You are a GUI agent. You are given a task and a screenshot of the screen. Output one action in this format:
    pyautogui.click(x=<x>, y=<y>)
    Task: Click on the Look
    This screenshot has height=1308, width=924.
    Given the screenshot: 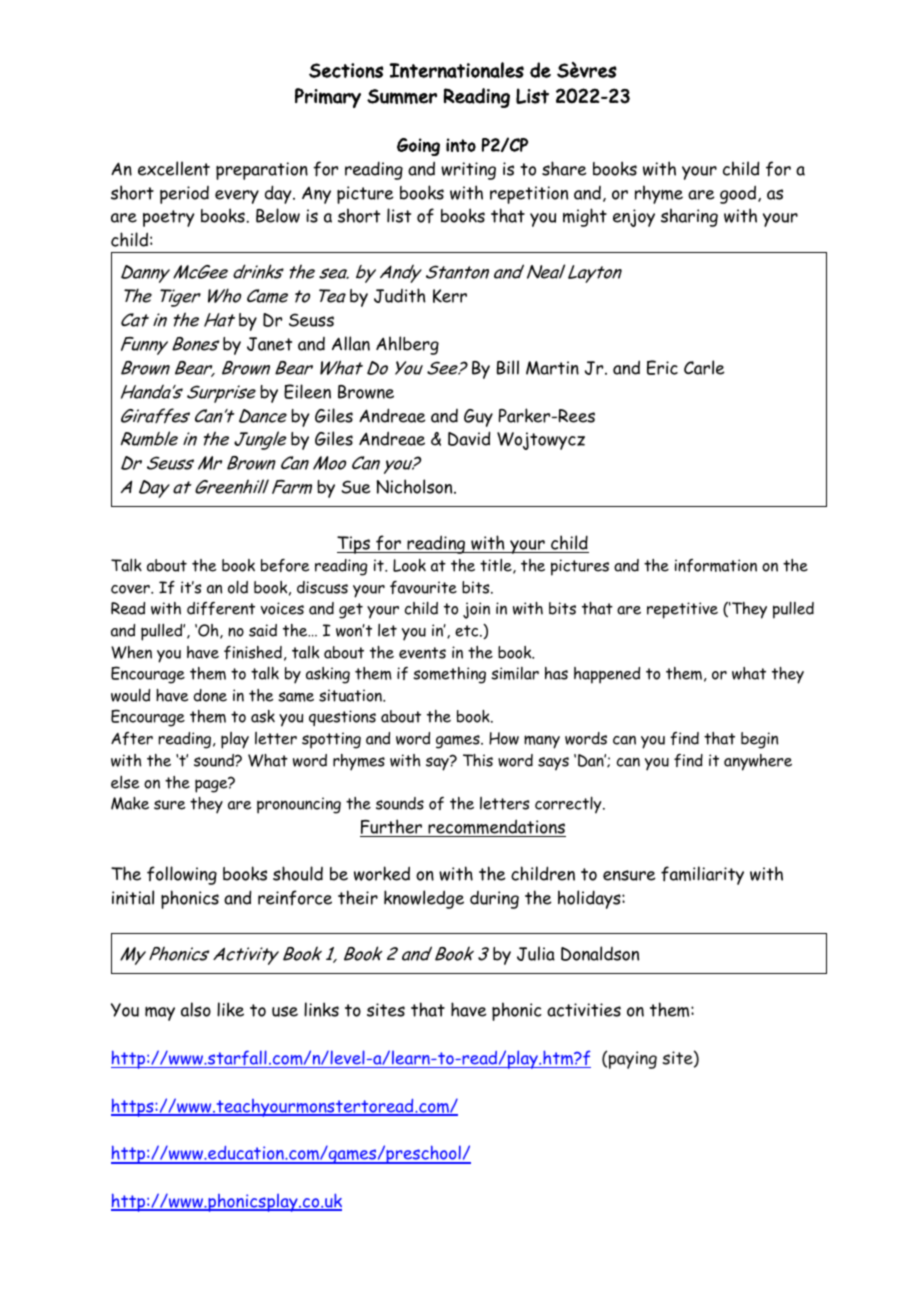 What is the action you would take?
    pyautogui.click(x=409, y=565)
